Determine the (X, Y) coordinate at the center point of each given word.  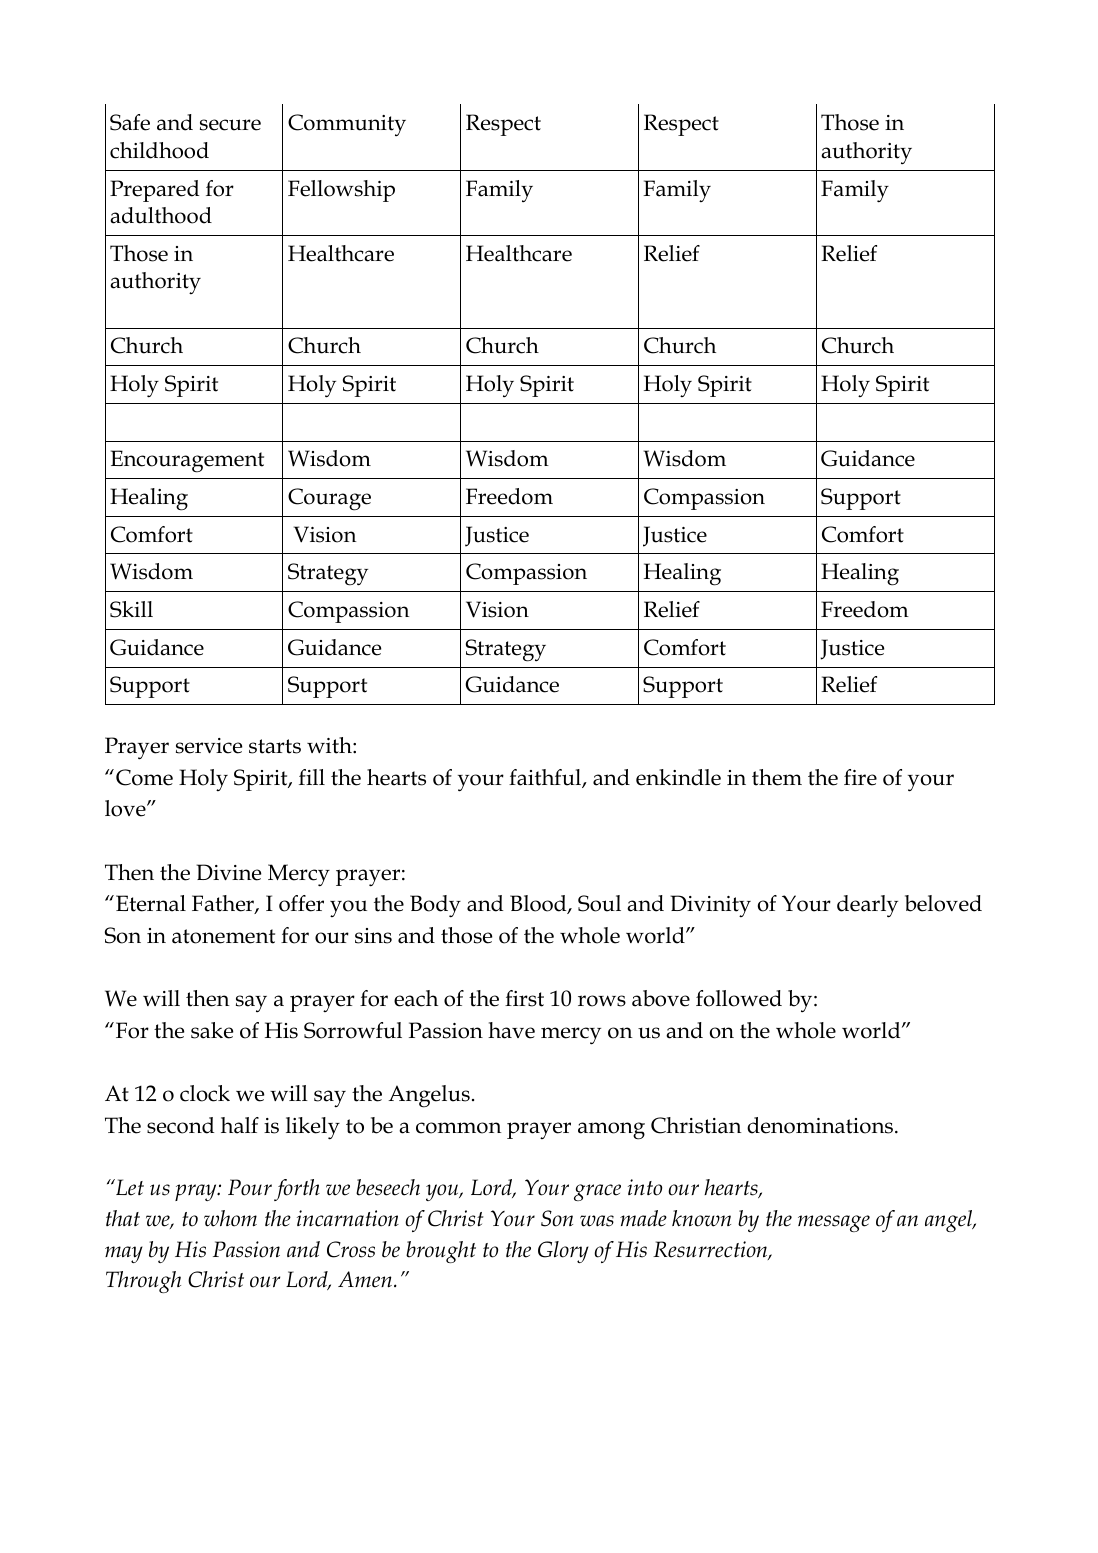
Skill (131, 609)
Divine (228, 872)
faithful (546, 778)
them (777, 777)
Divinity (710, 906)
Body (435, 906)
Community (347, 125)
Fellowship (341, 191)
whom (230, 1218)
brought (441, 1252)
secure (230, 125)
